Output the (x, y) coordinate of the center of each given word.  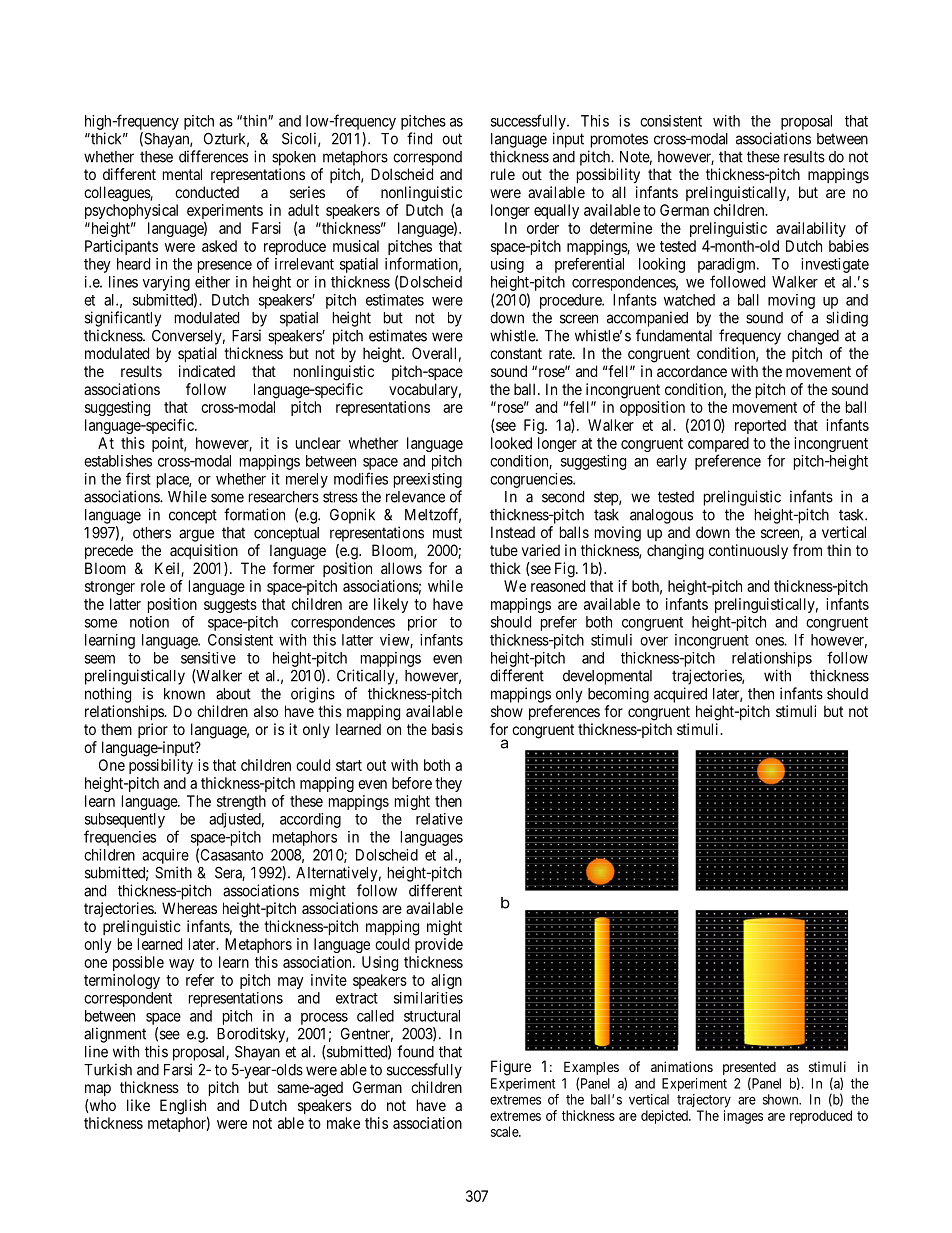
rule (503, 174)
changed (813, 337)
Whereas (189, 908)
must (447, 533)
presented (749, 1070)
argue (196, 535)
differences (213, 156)
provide (439, 945)
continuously (748, 552)
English (184, 1108)
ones (770, 641)
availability (811, 229)
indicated (207, 371)
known (184, 694)
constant (516, 353)
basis (447, 729)
